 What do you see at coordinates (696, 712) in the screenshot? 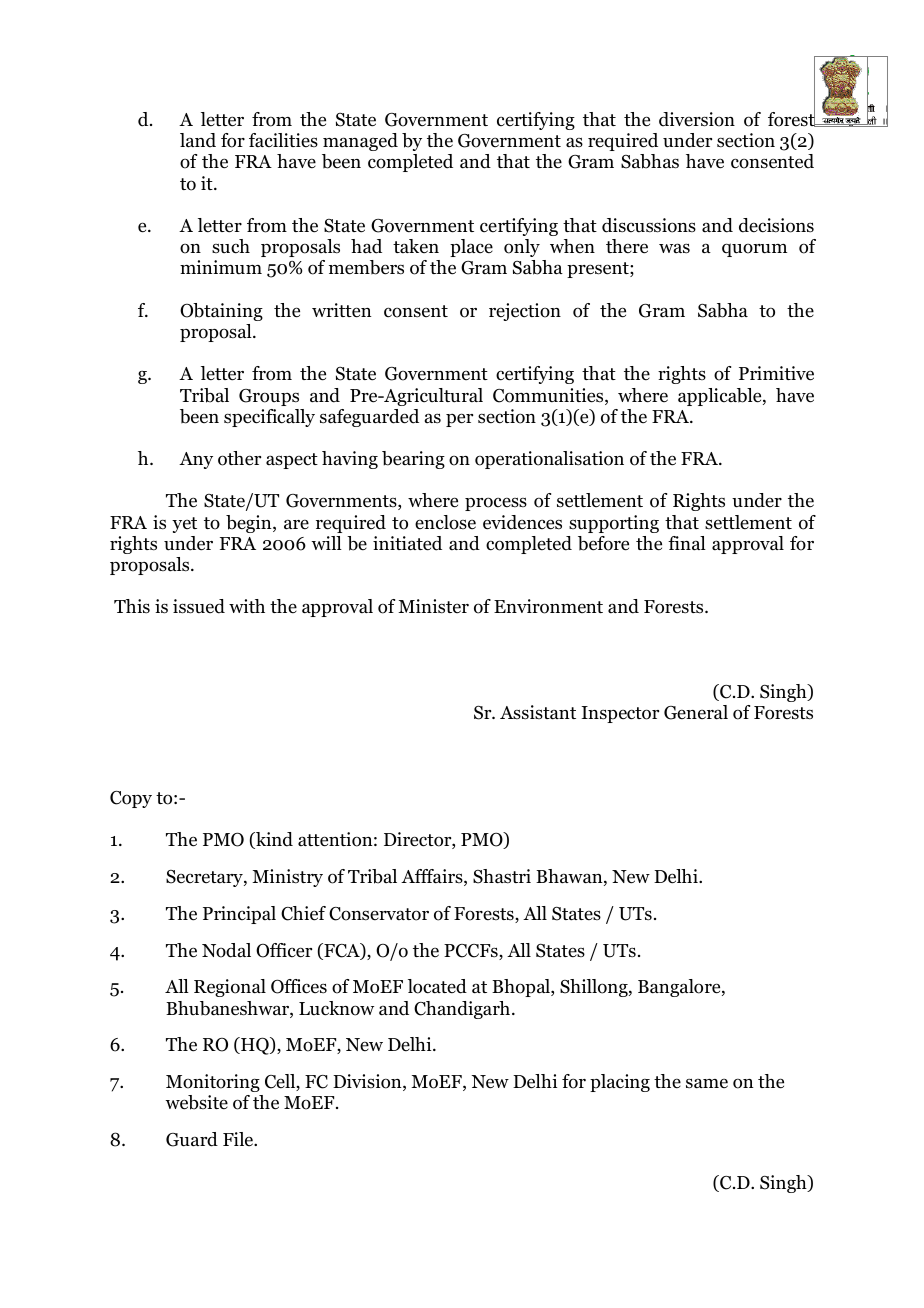
I see `General` at bounding box center [696, 712].
